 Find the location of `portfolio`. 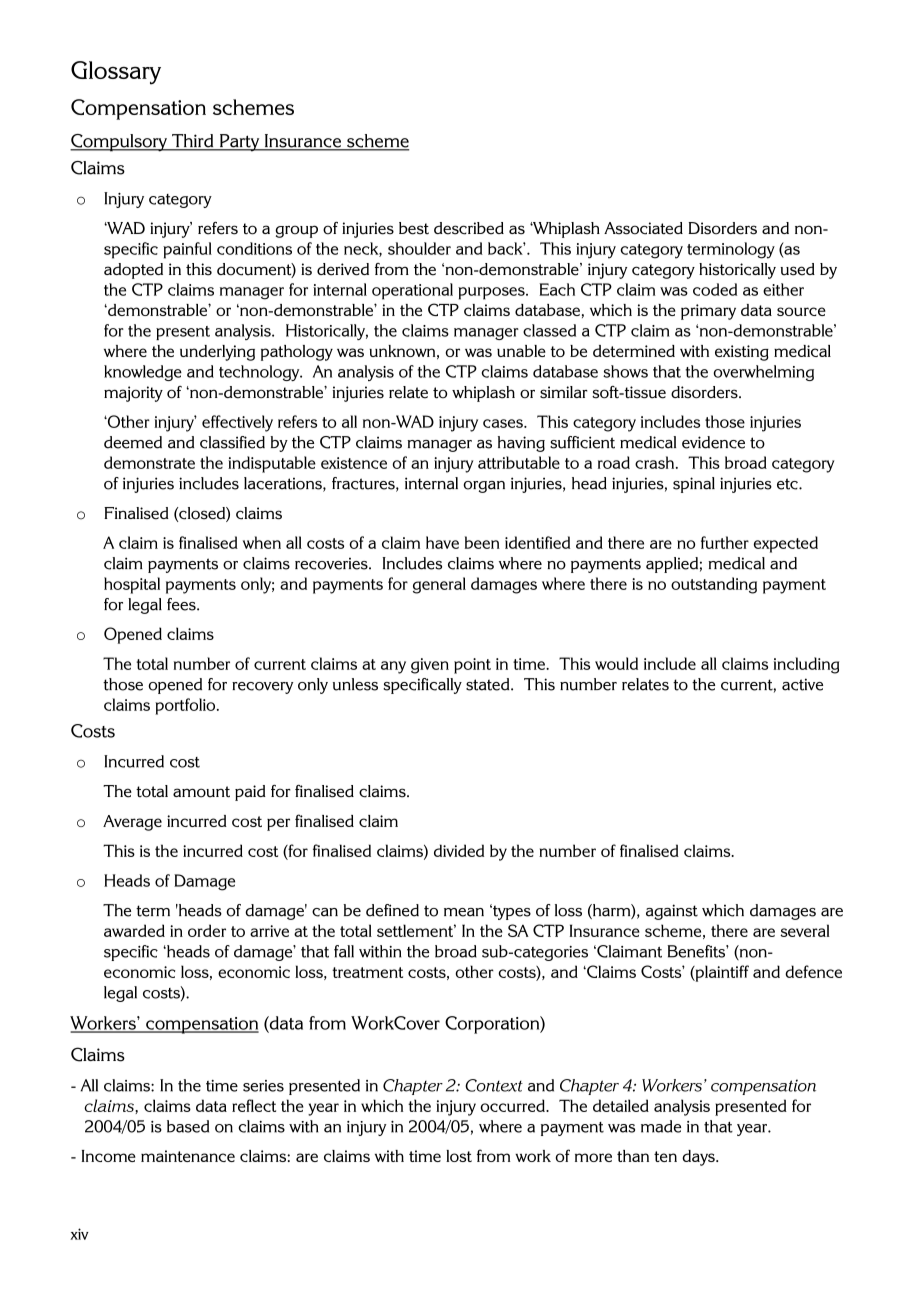

portfolio is located at coordinates (186, 706).
